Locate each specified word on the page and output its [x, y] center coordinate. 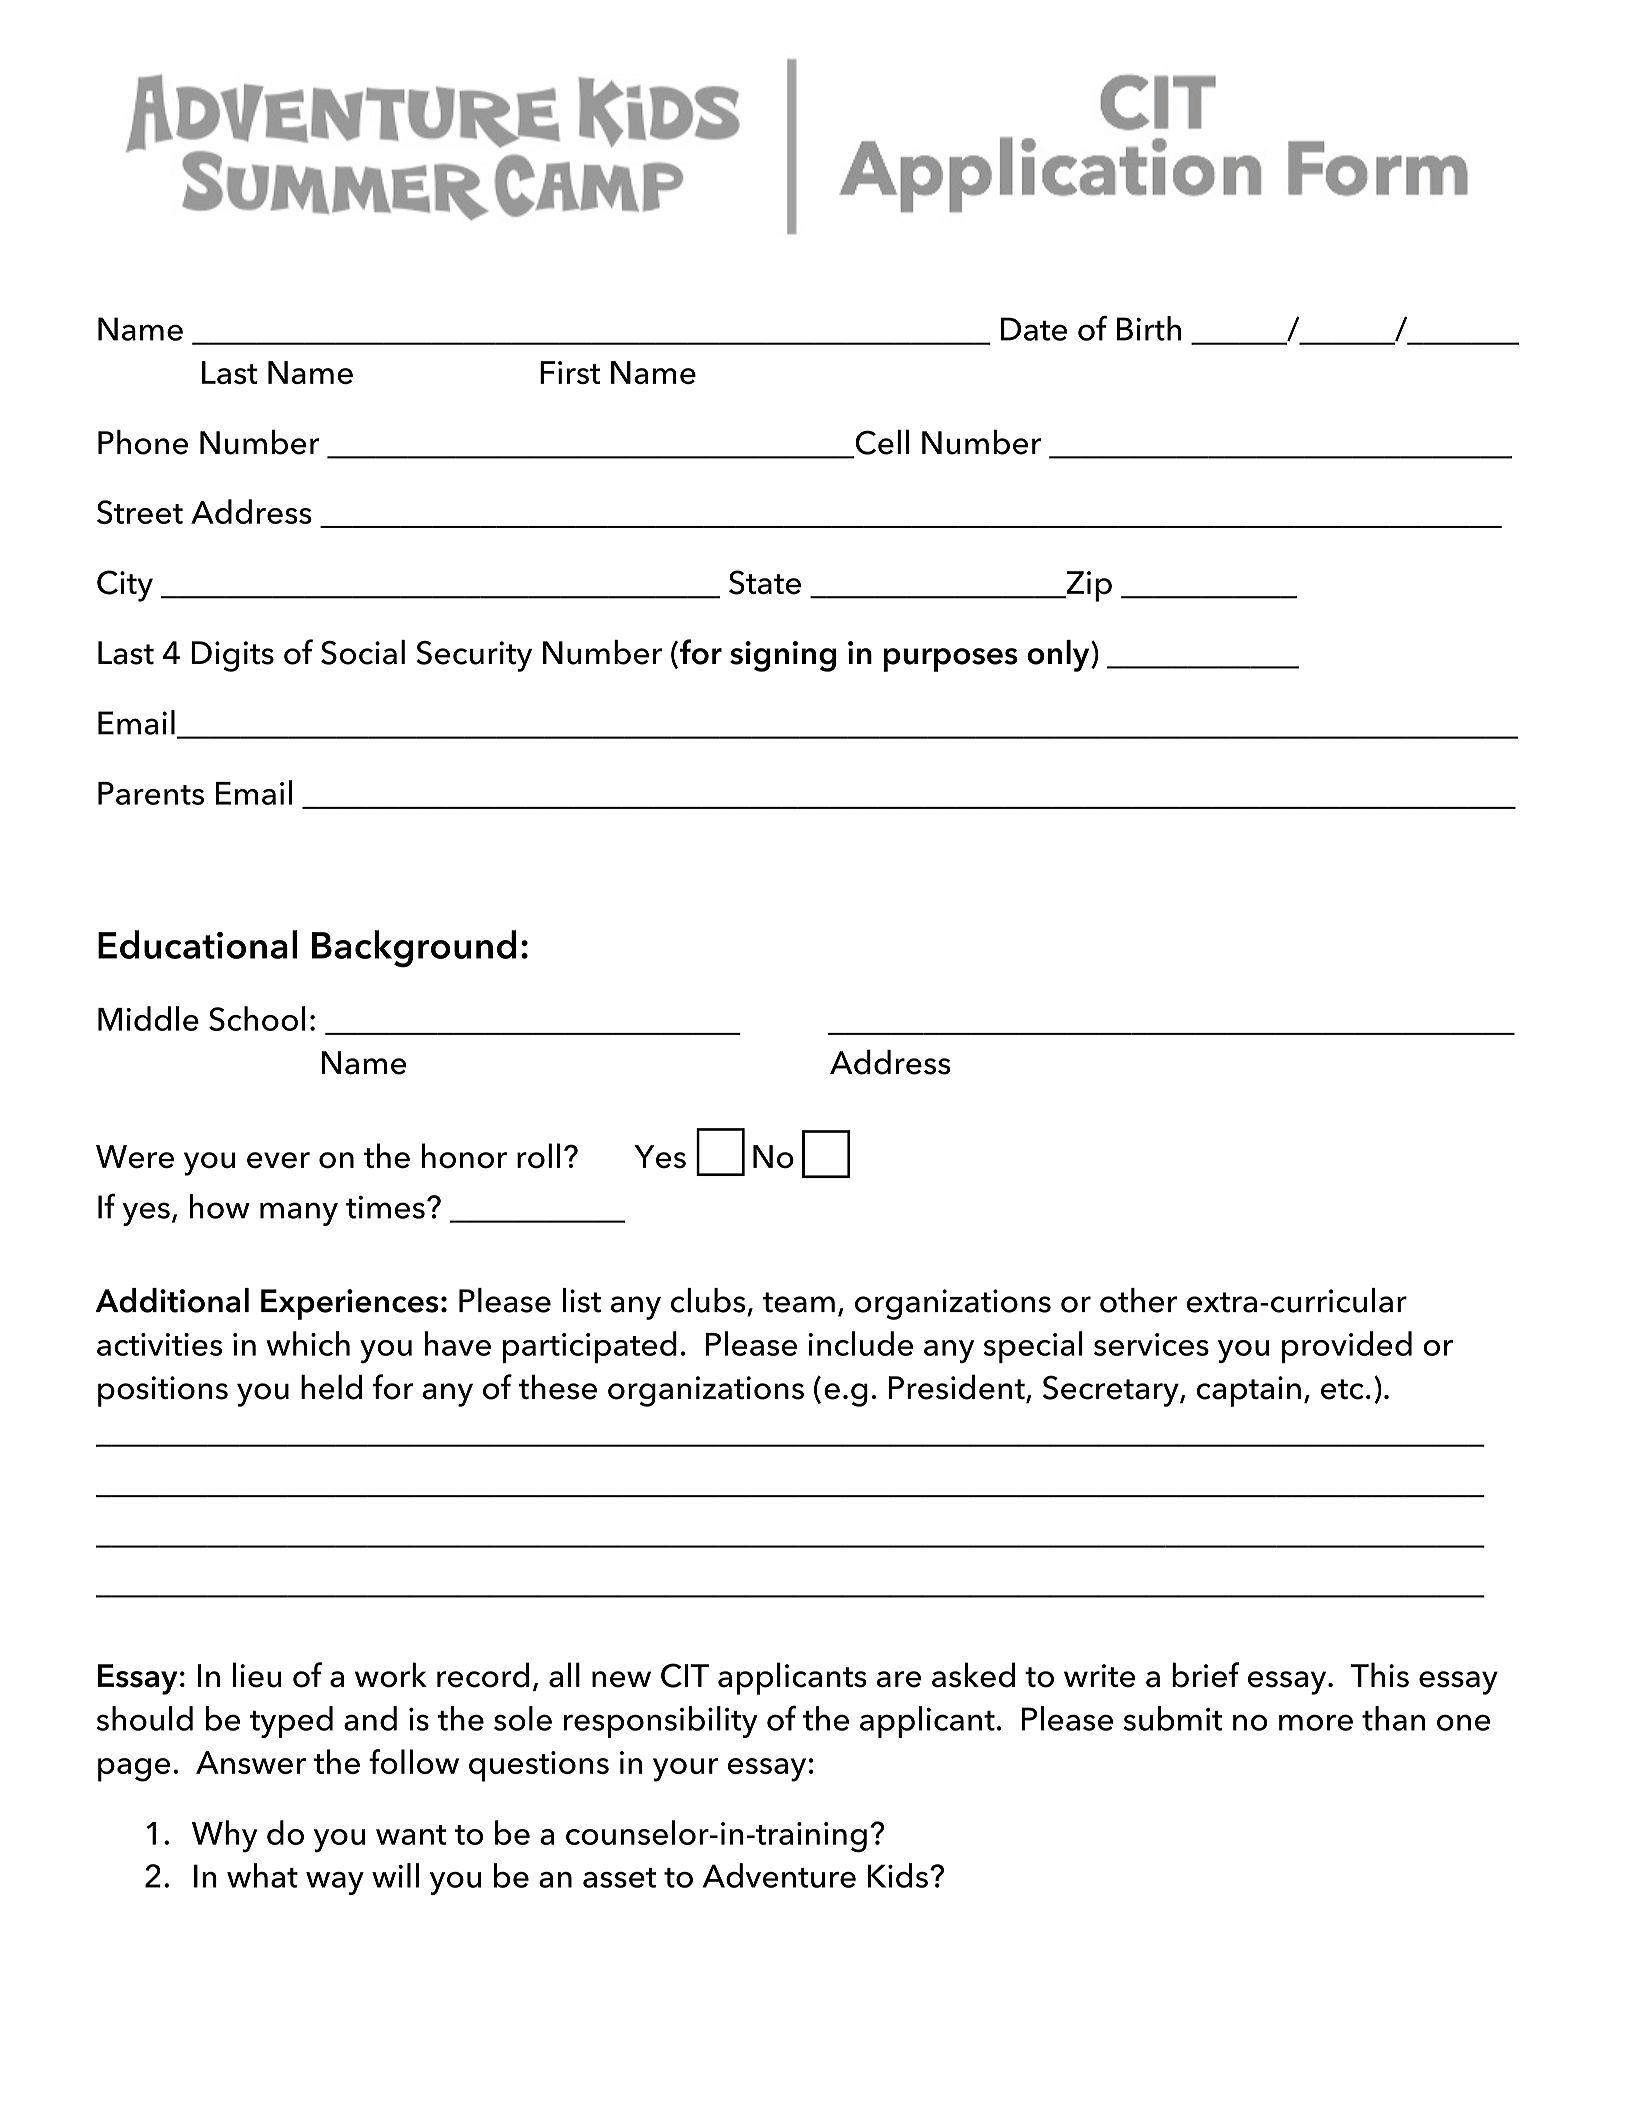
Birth [1149, 328]
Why [225, 1836]
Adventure [779, 1875]
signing [783, 656]
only [1059, 656]
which [308, 1343]
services [1151, 1344]
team [798, 1302]
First [570, 372]
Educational [197, 944]
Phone [143, 442]
